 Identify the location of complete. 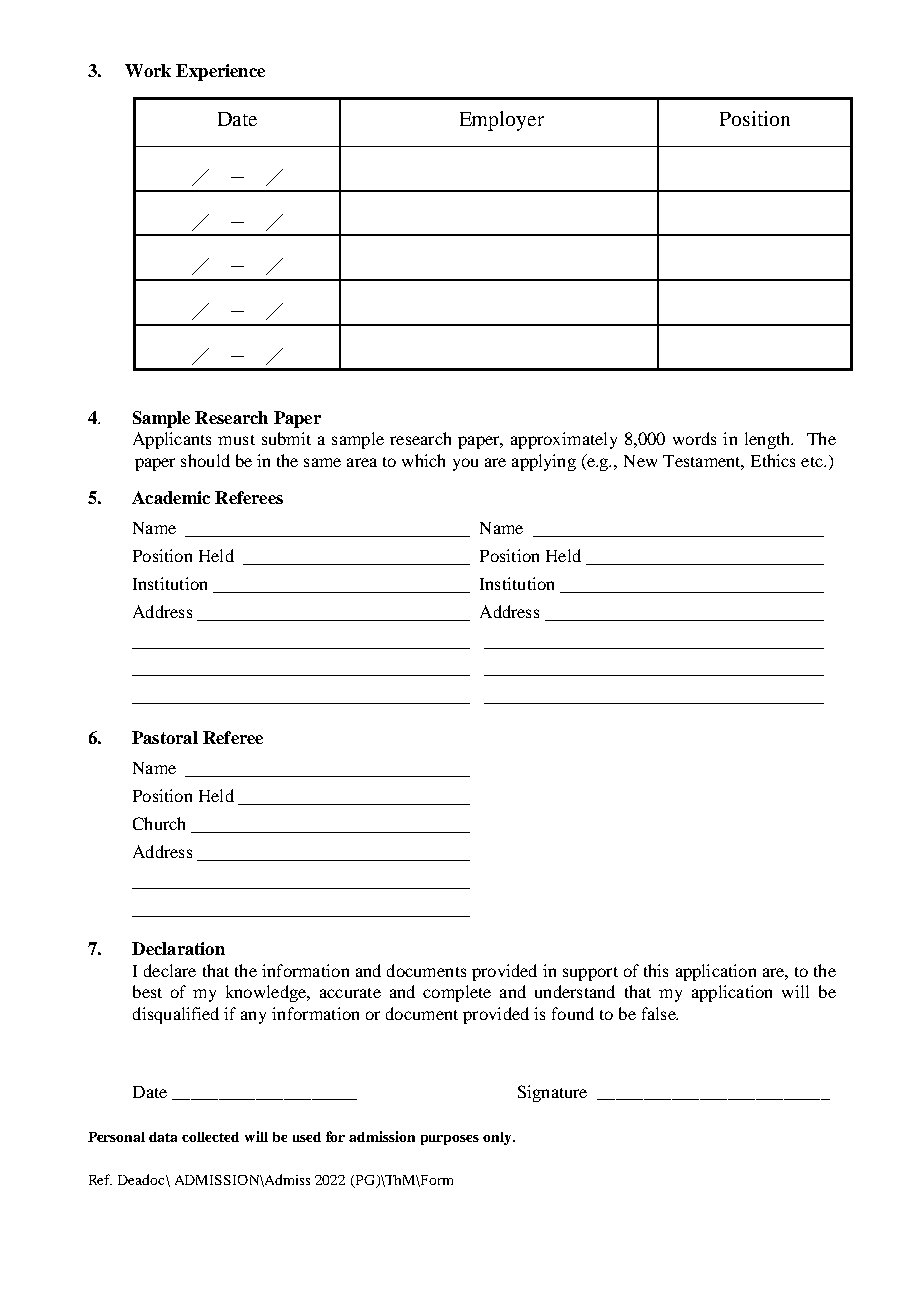
(457, 993).
